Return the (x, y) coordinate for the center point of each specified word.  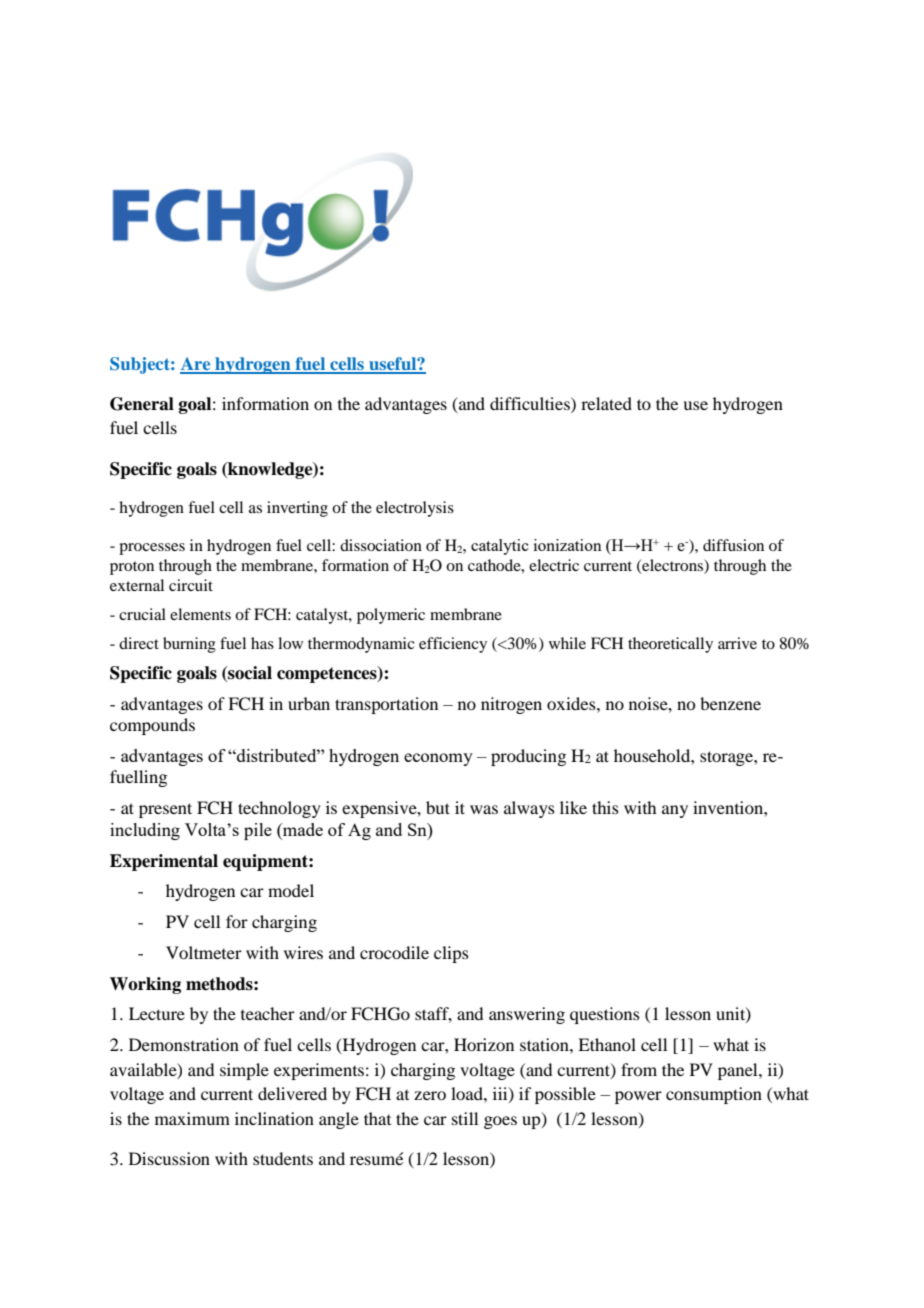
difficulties (531, 403)
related (606, 403)
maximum (192, 1118)
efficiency (453, 645)
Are (196, 365)
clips (451, 954)
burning (189, 645)
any (675, 811)
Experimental (164, 862)
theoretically (670, 645)
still (465, 1118)
